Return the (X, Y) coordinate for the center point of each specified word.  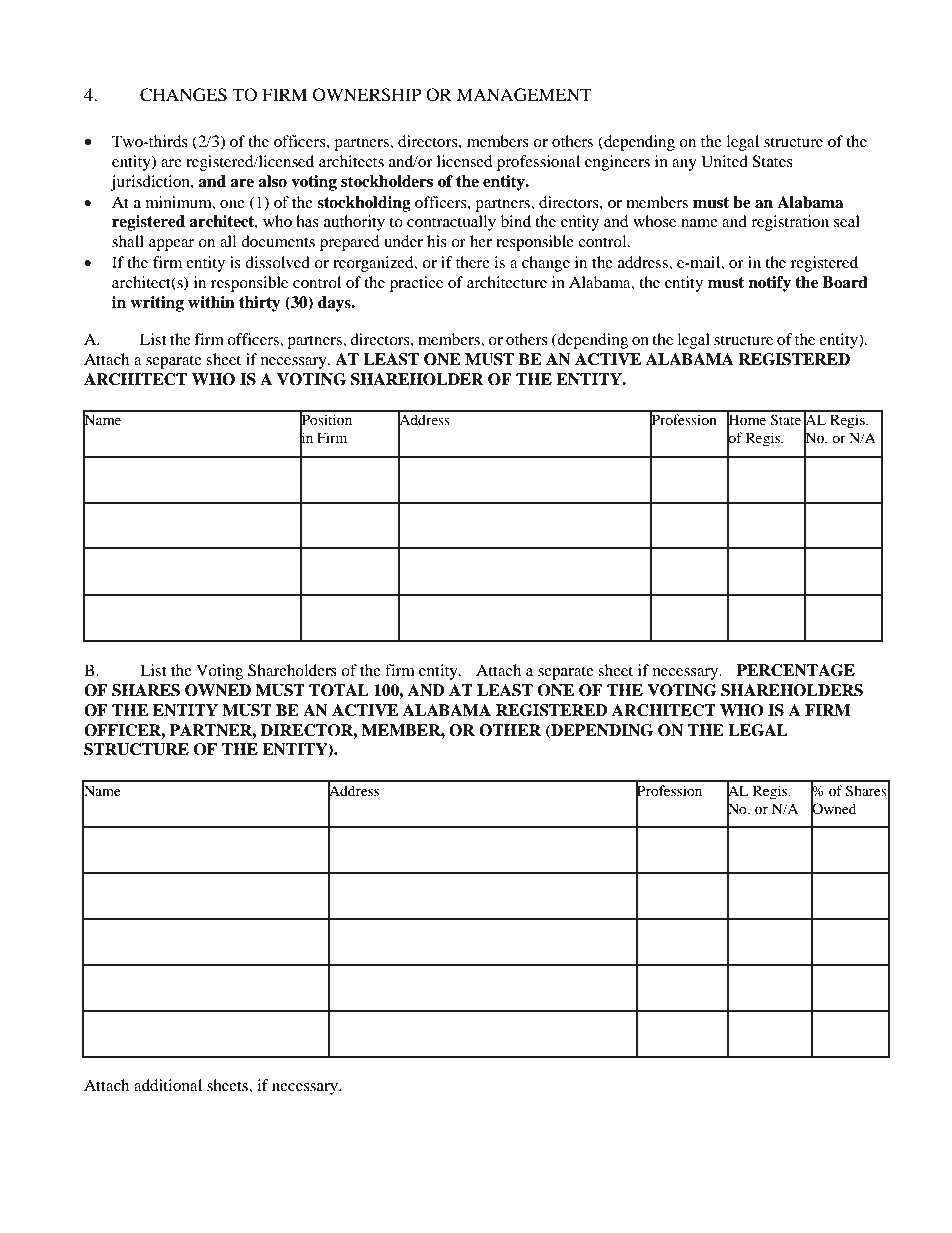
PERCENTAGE (795, 670)
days (335, 304)
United (724, 161)
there (473, 262)
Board (845, 282)
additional (168, 1085)
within (211, 302)
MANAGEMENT (524, 95)
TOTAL (339, 690)
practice (416, 284)
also (272, 181)
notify (769, 284)
